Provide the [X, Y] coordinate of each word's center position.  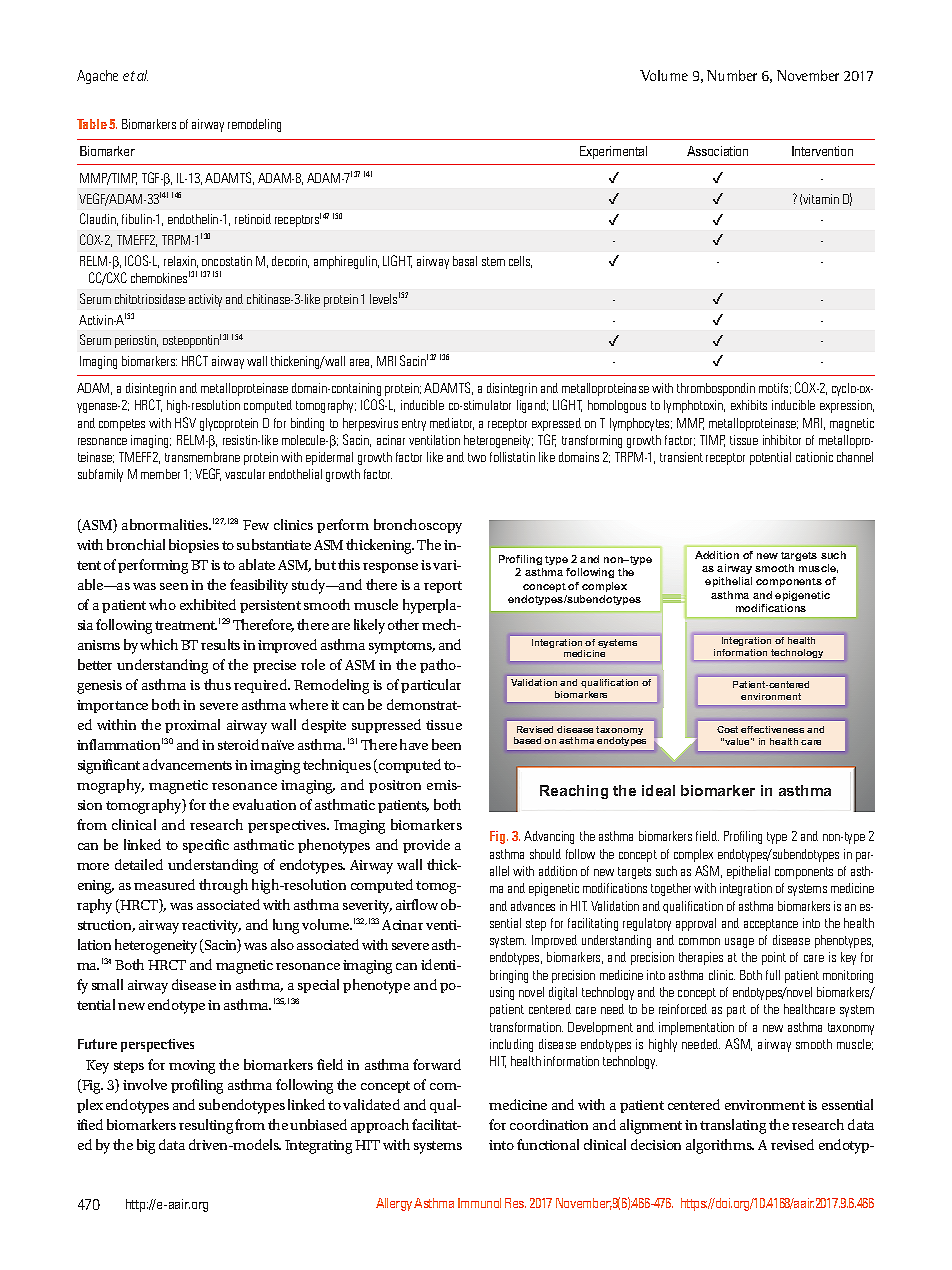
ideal [658, 790]
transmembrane [202, 457]
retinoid [253, 219]
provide [426, 846]
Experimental [613, 152]
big [146, 1146]
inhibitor [782, 440]
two [477, 457]
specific [206, 846]
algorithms [720, 1146]
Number [732, 75]
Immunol [479, 1203]
